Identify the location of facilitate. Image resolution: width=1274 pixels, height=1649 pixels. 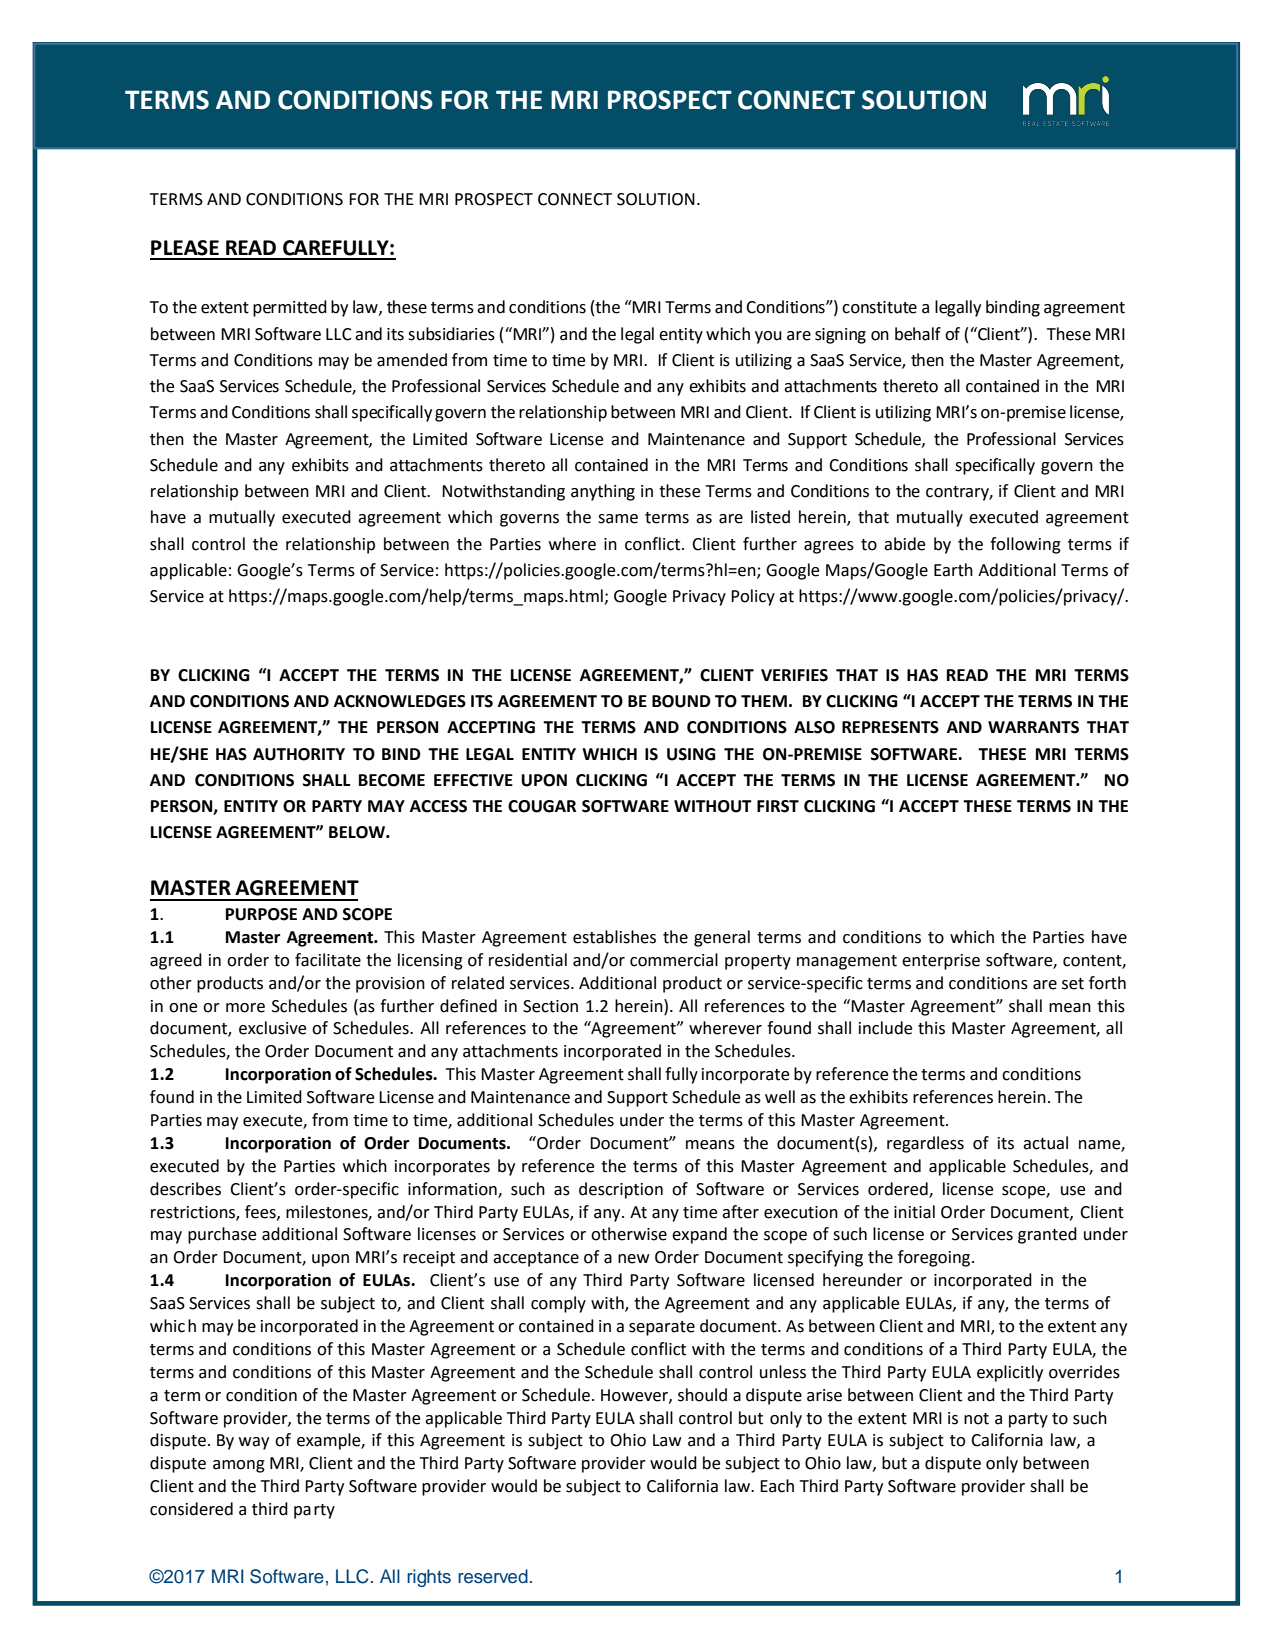
(328, 960).
